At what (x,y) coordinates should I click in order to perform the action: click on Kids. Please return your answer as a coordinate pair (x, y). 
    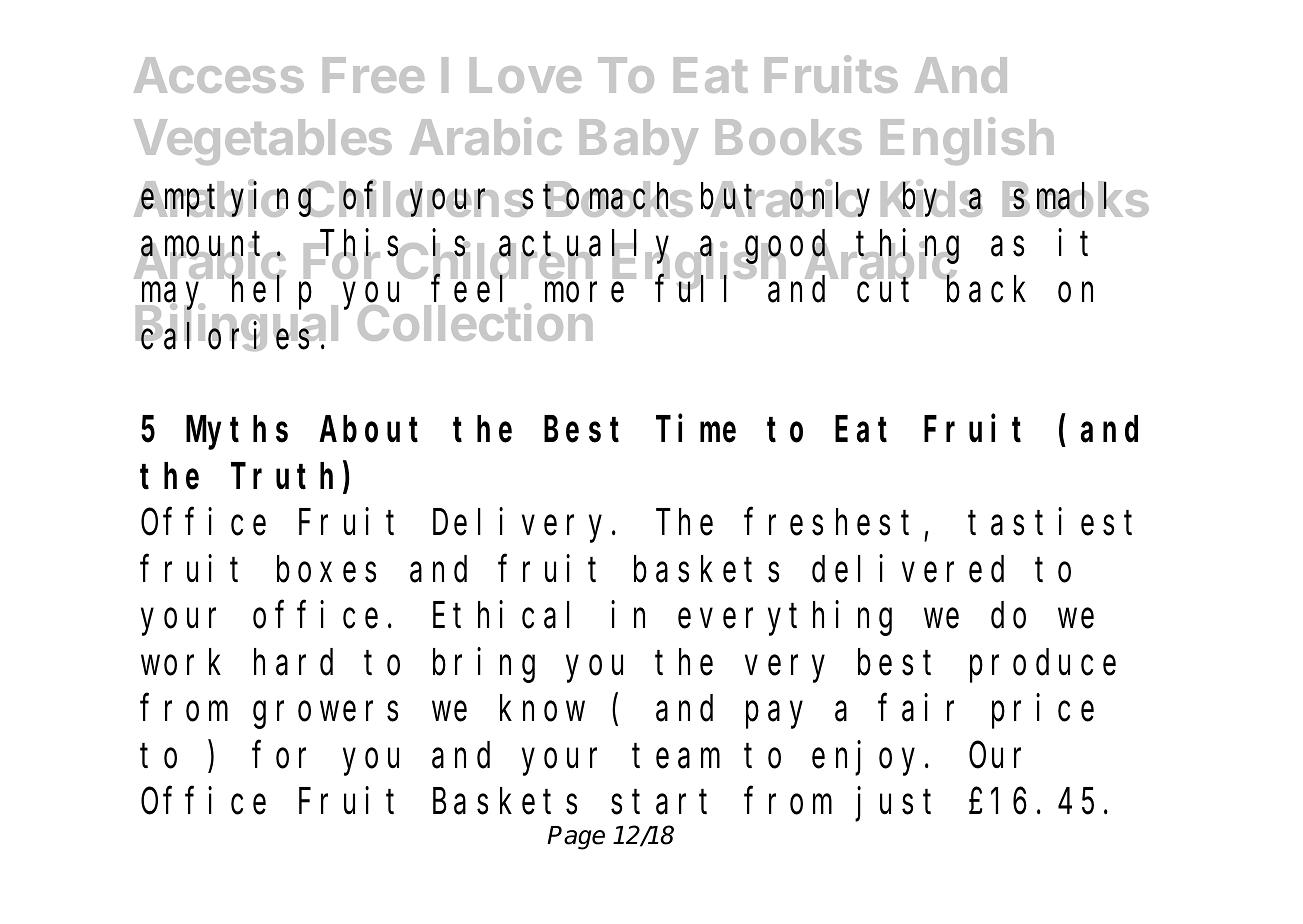
    Looking at the image, I should click on (932, 198).
